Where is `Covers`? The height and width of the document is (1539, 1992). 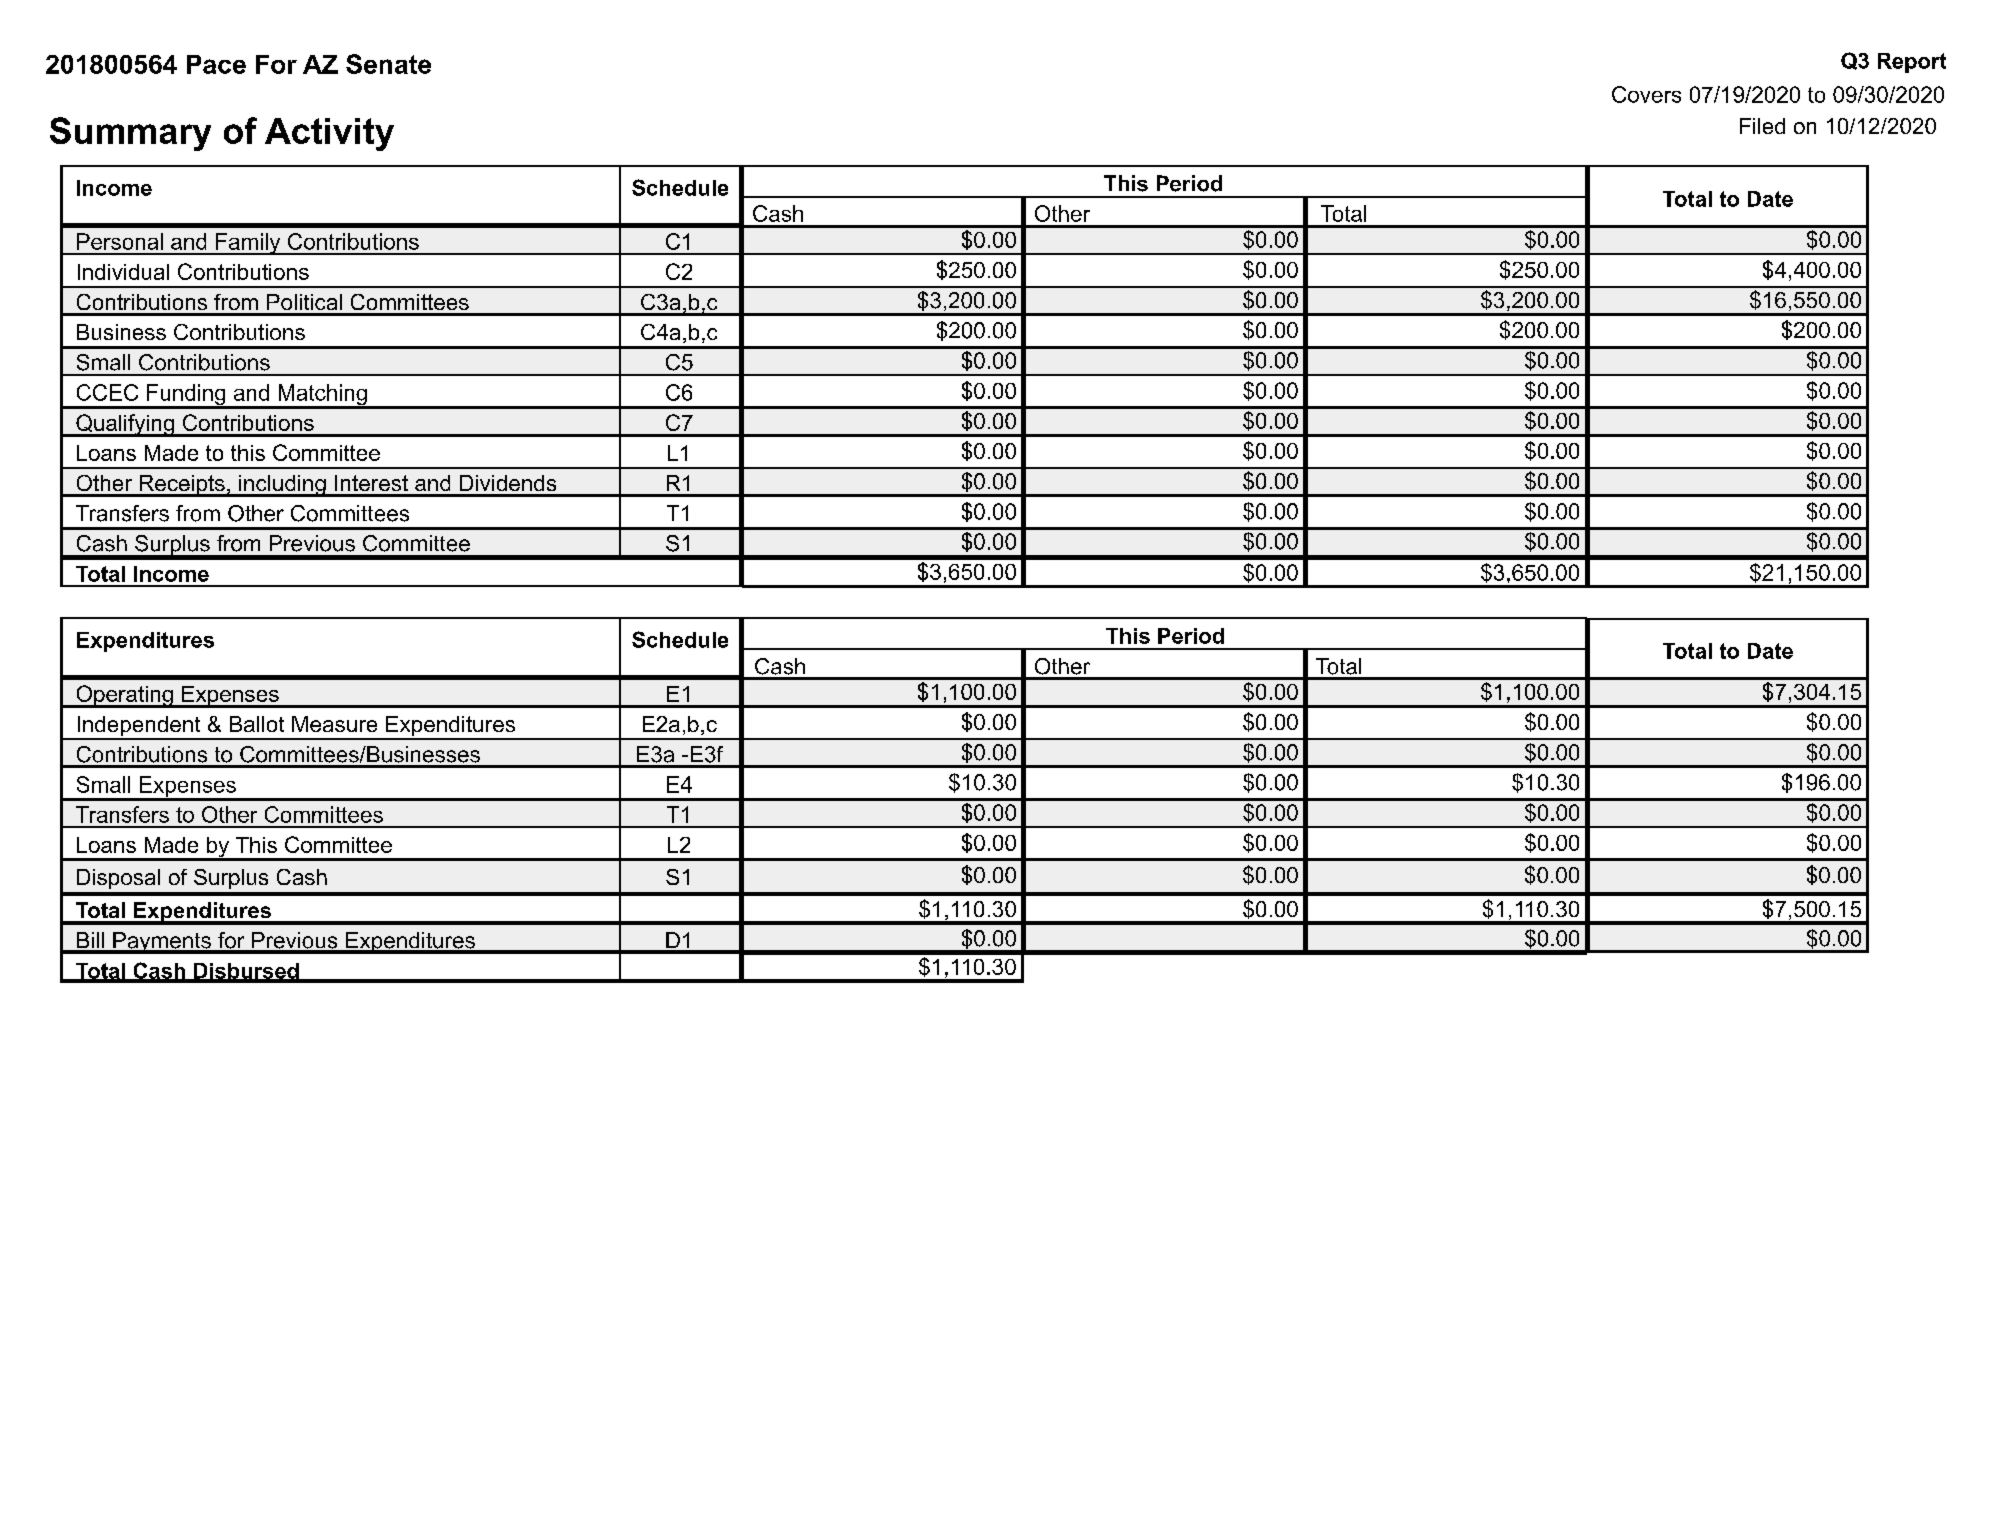
Covers is located at coordinates (1646, 94).
